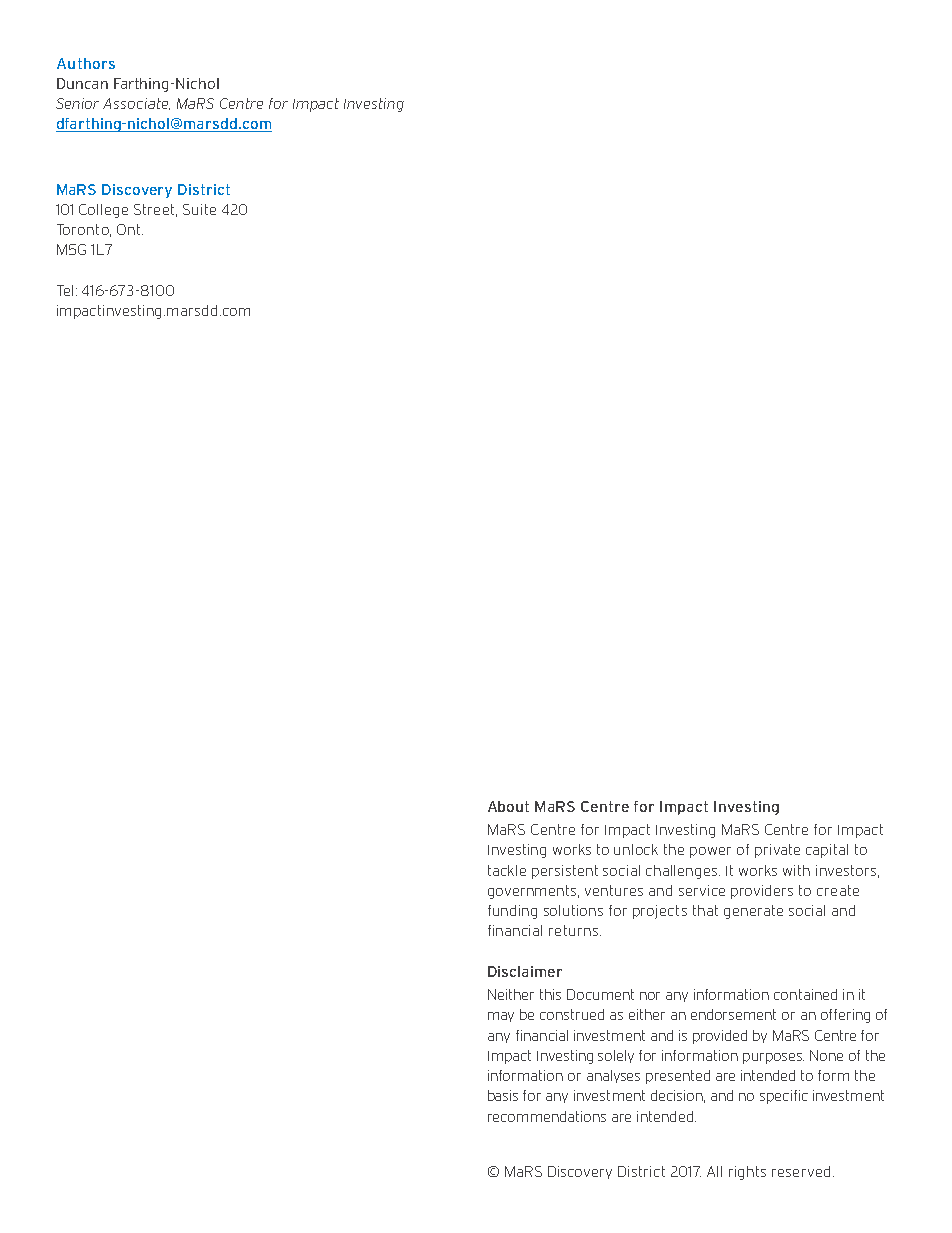 Image resolution: width=952 pixels, height=1233 pixels. What do you see at coordinates (86, 63) in the page?
I see `Authors` at bounding box center [86, 63].
